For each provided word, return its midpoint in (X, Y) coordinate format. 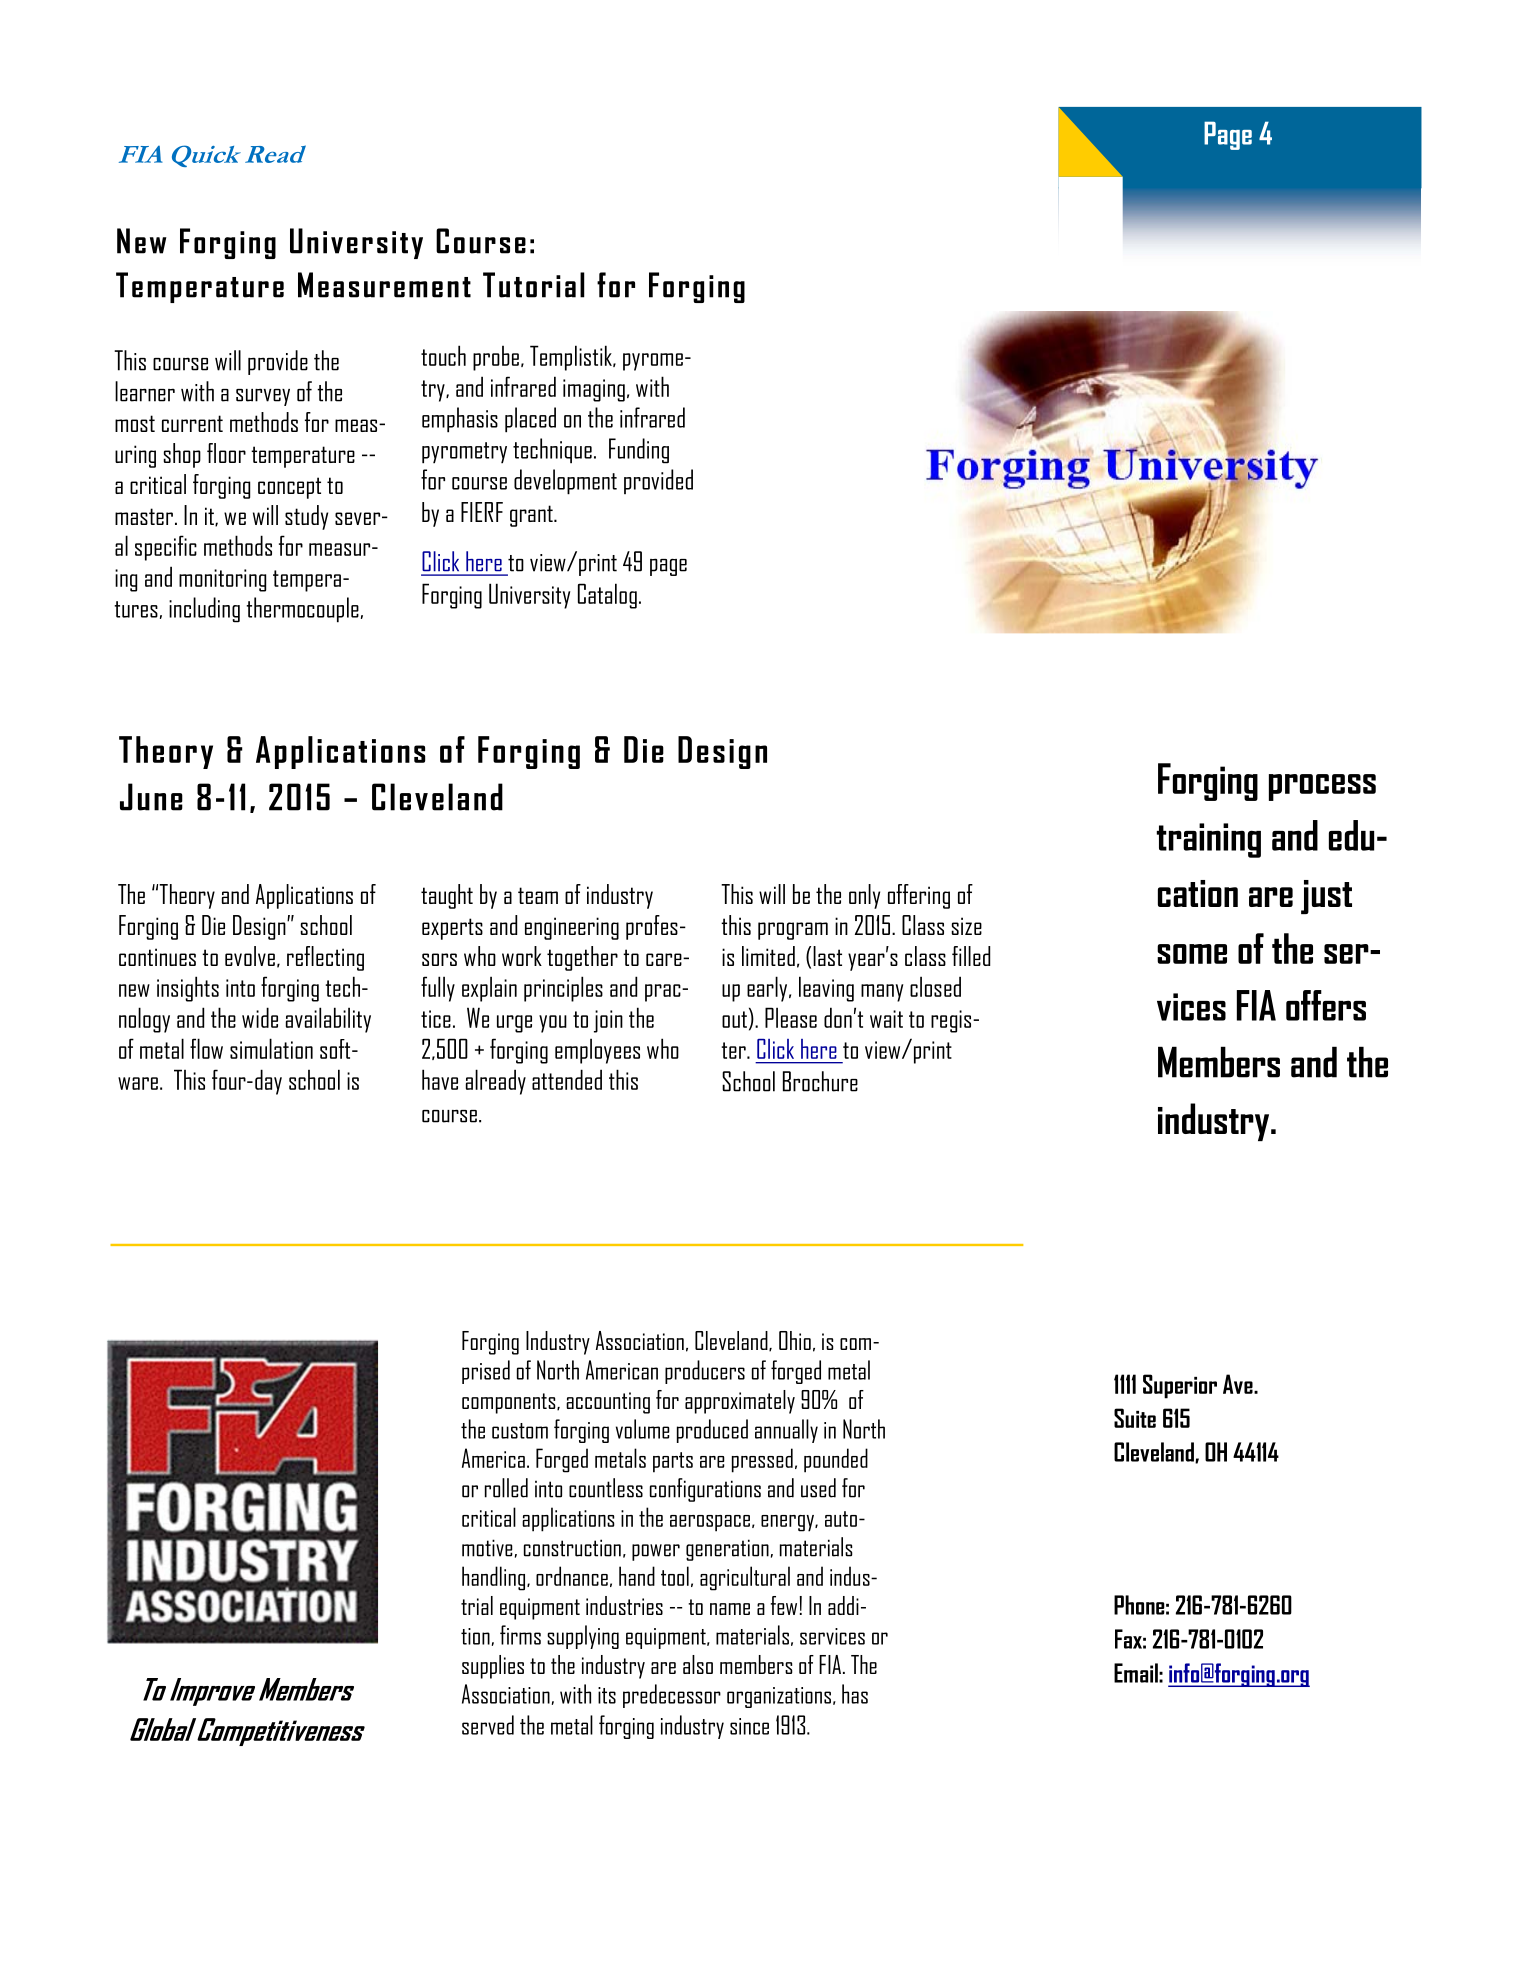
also (698, 1664)
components (510, 1403)
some (1192, 954)
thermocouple (302, 610)
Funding (639, 451)
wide (260, 1017)
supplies (493, 1667)
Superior (1180, 1386)
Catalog (607, 596)
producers (705, 1372)
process (1322, 787)
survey (263, 397)
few (785, 1605)
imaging (594, 390)
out (734, 1019)
